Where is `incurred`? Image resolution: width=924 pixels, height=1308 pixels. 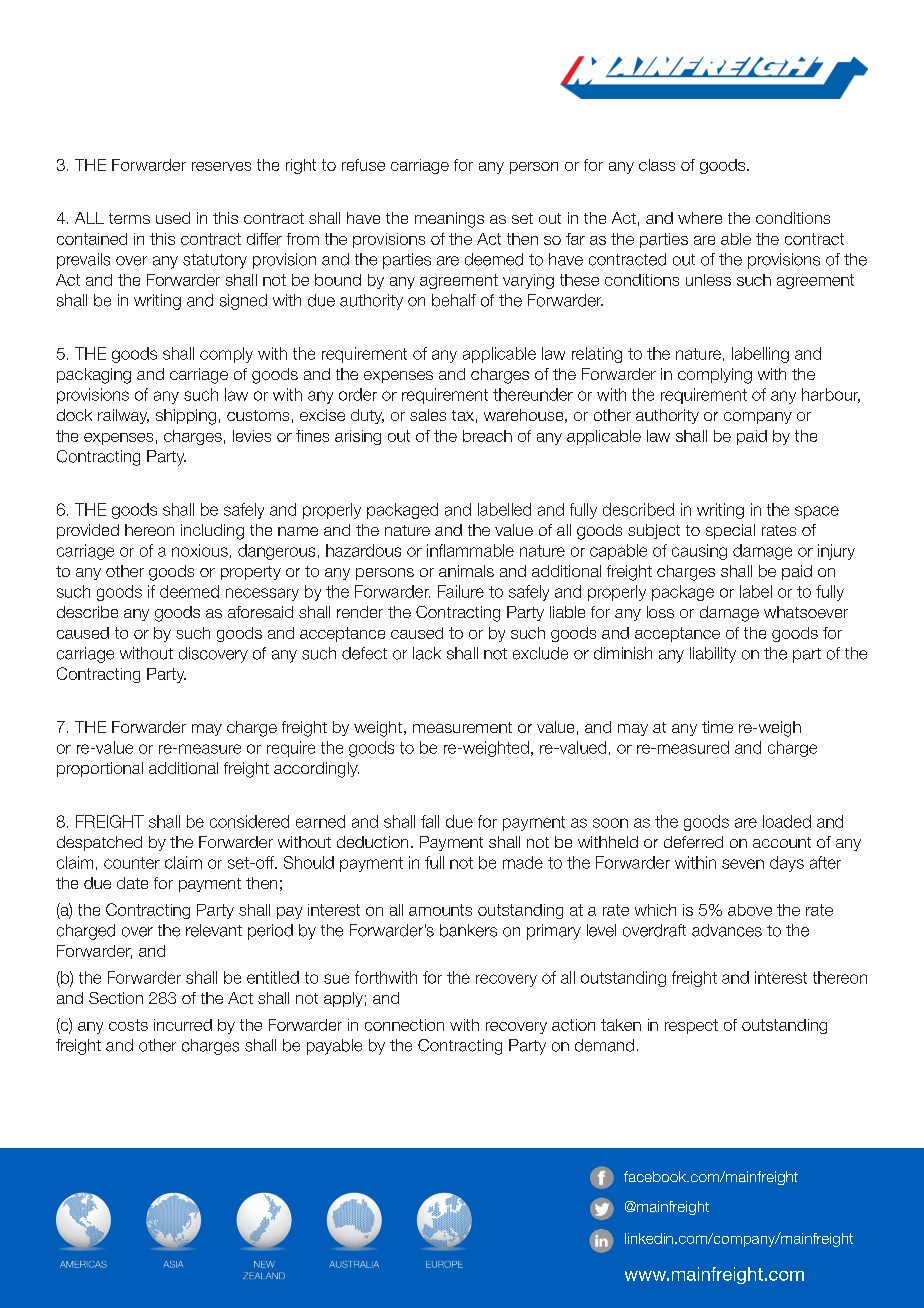
incurred is located at coordinates (183, 1025).
